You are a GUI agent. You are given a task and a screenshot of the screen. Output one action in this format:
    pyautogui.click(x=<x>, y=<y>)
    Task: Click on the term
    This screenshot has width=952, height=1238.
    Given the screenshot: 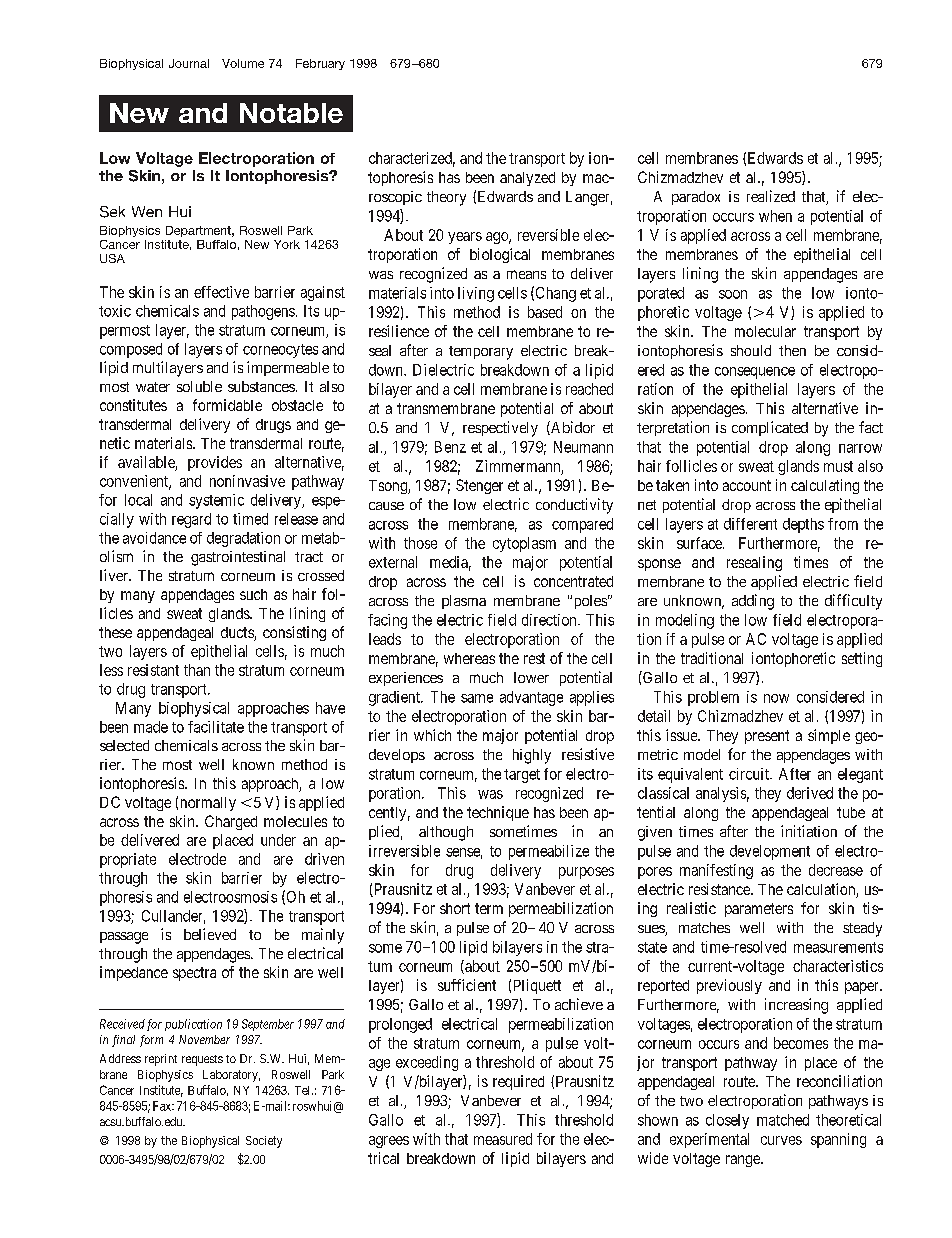 What is the action you would take?
    pyautogui.click(x=489, y=908)
